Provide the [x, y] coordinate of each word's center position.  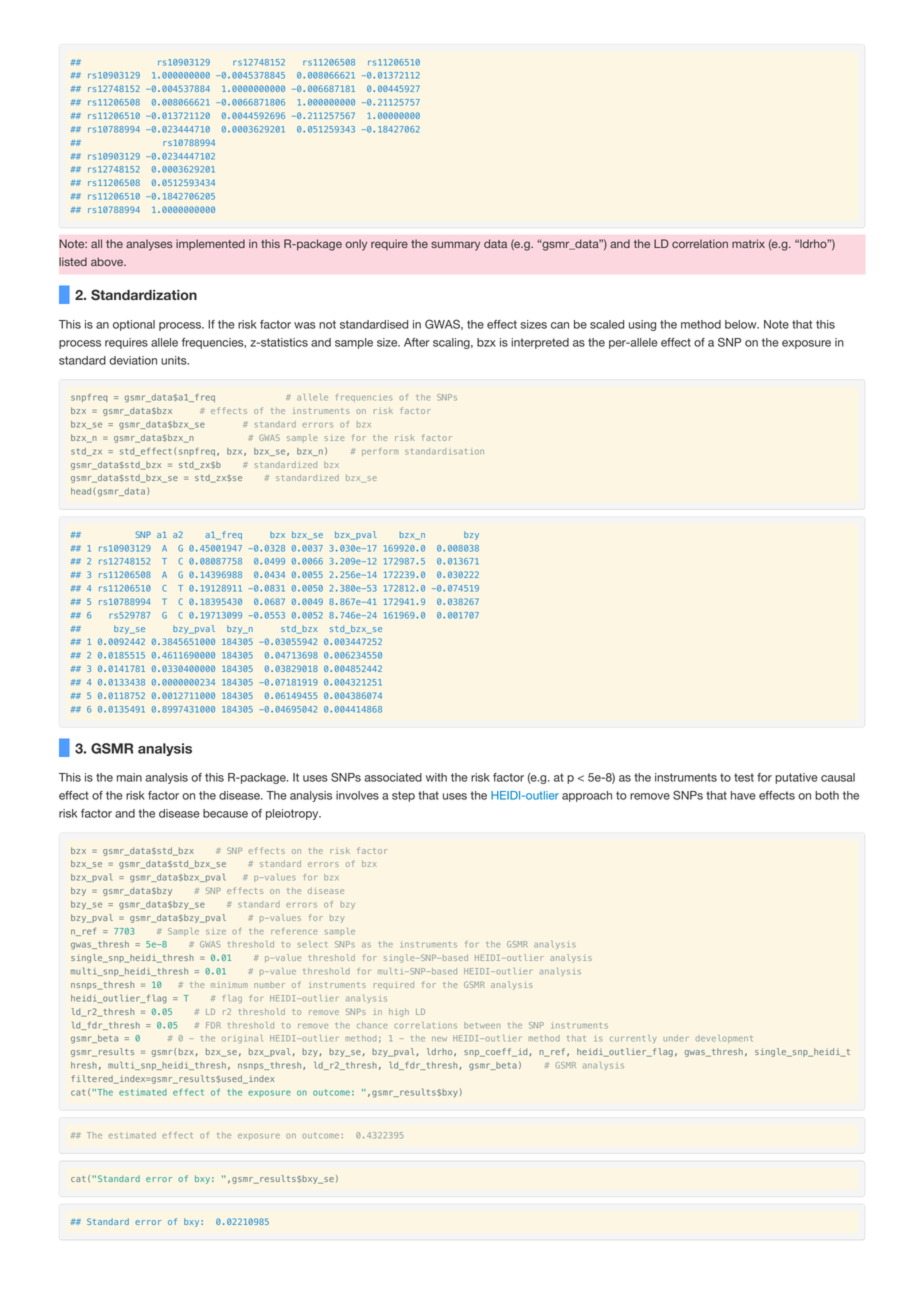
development [724, 1039]
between [482, 1025]
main [129, 777]
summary [455, 246]
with [436, 777]
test [744, 777]
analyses [149, 245]
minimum [229, 985]
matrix [748, 243]
